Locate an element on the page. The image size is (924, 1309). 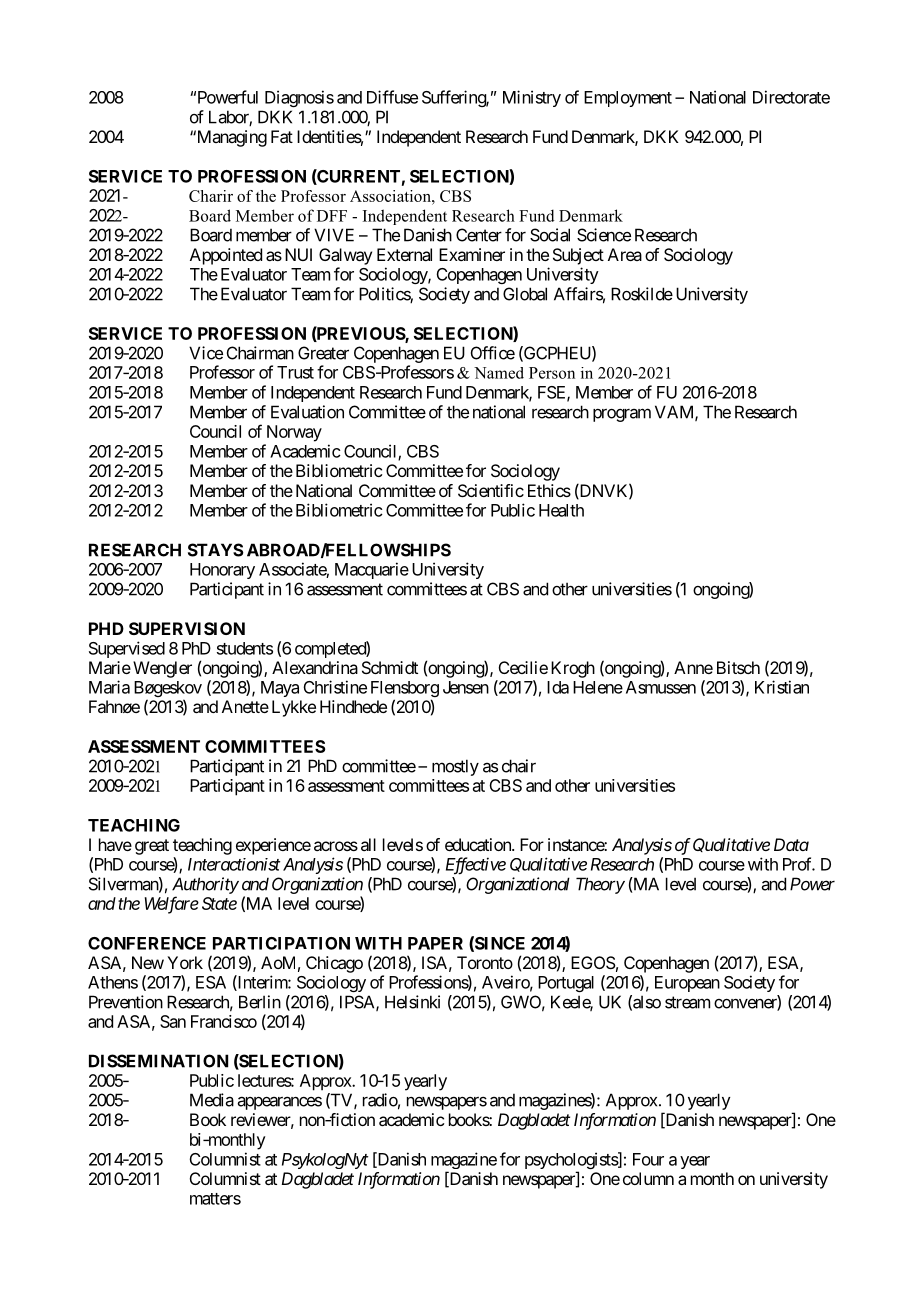
Schmidt is located at coordinates (390, 667).
